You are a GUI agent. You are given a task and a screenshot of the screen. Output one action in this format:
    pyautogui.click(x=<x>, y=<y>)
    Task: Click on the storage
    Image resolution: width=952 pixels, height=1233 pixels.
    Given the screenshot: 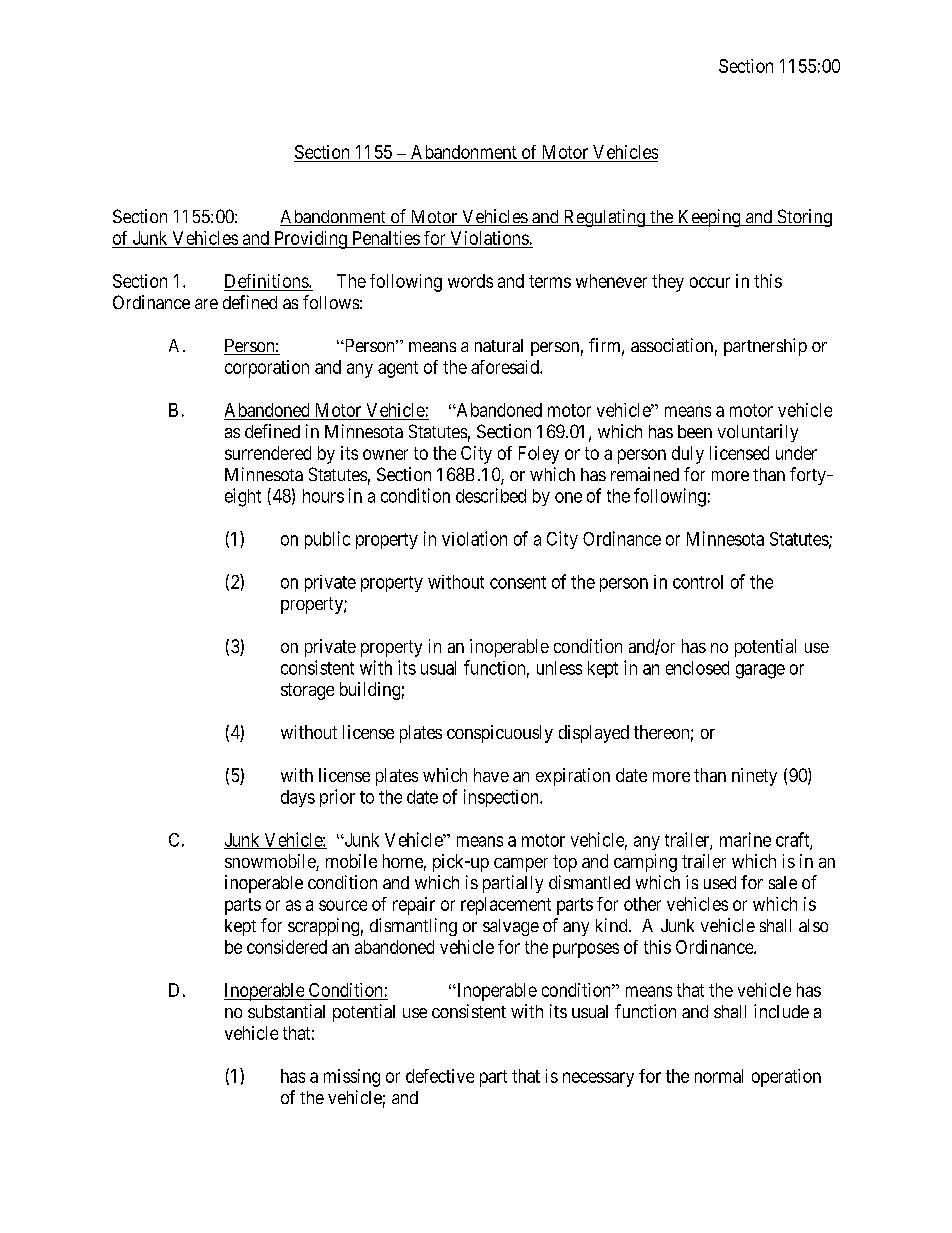 What is the action you would take?
    pyautogui.click(x=307, y=691)
